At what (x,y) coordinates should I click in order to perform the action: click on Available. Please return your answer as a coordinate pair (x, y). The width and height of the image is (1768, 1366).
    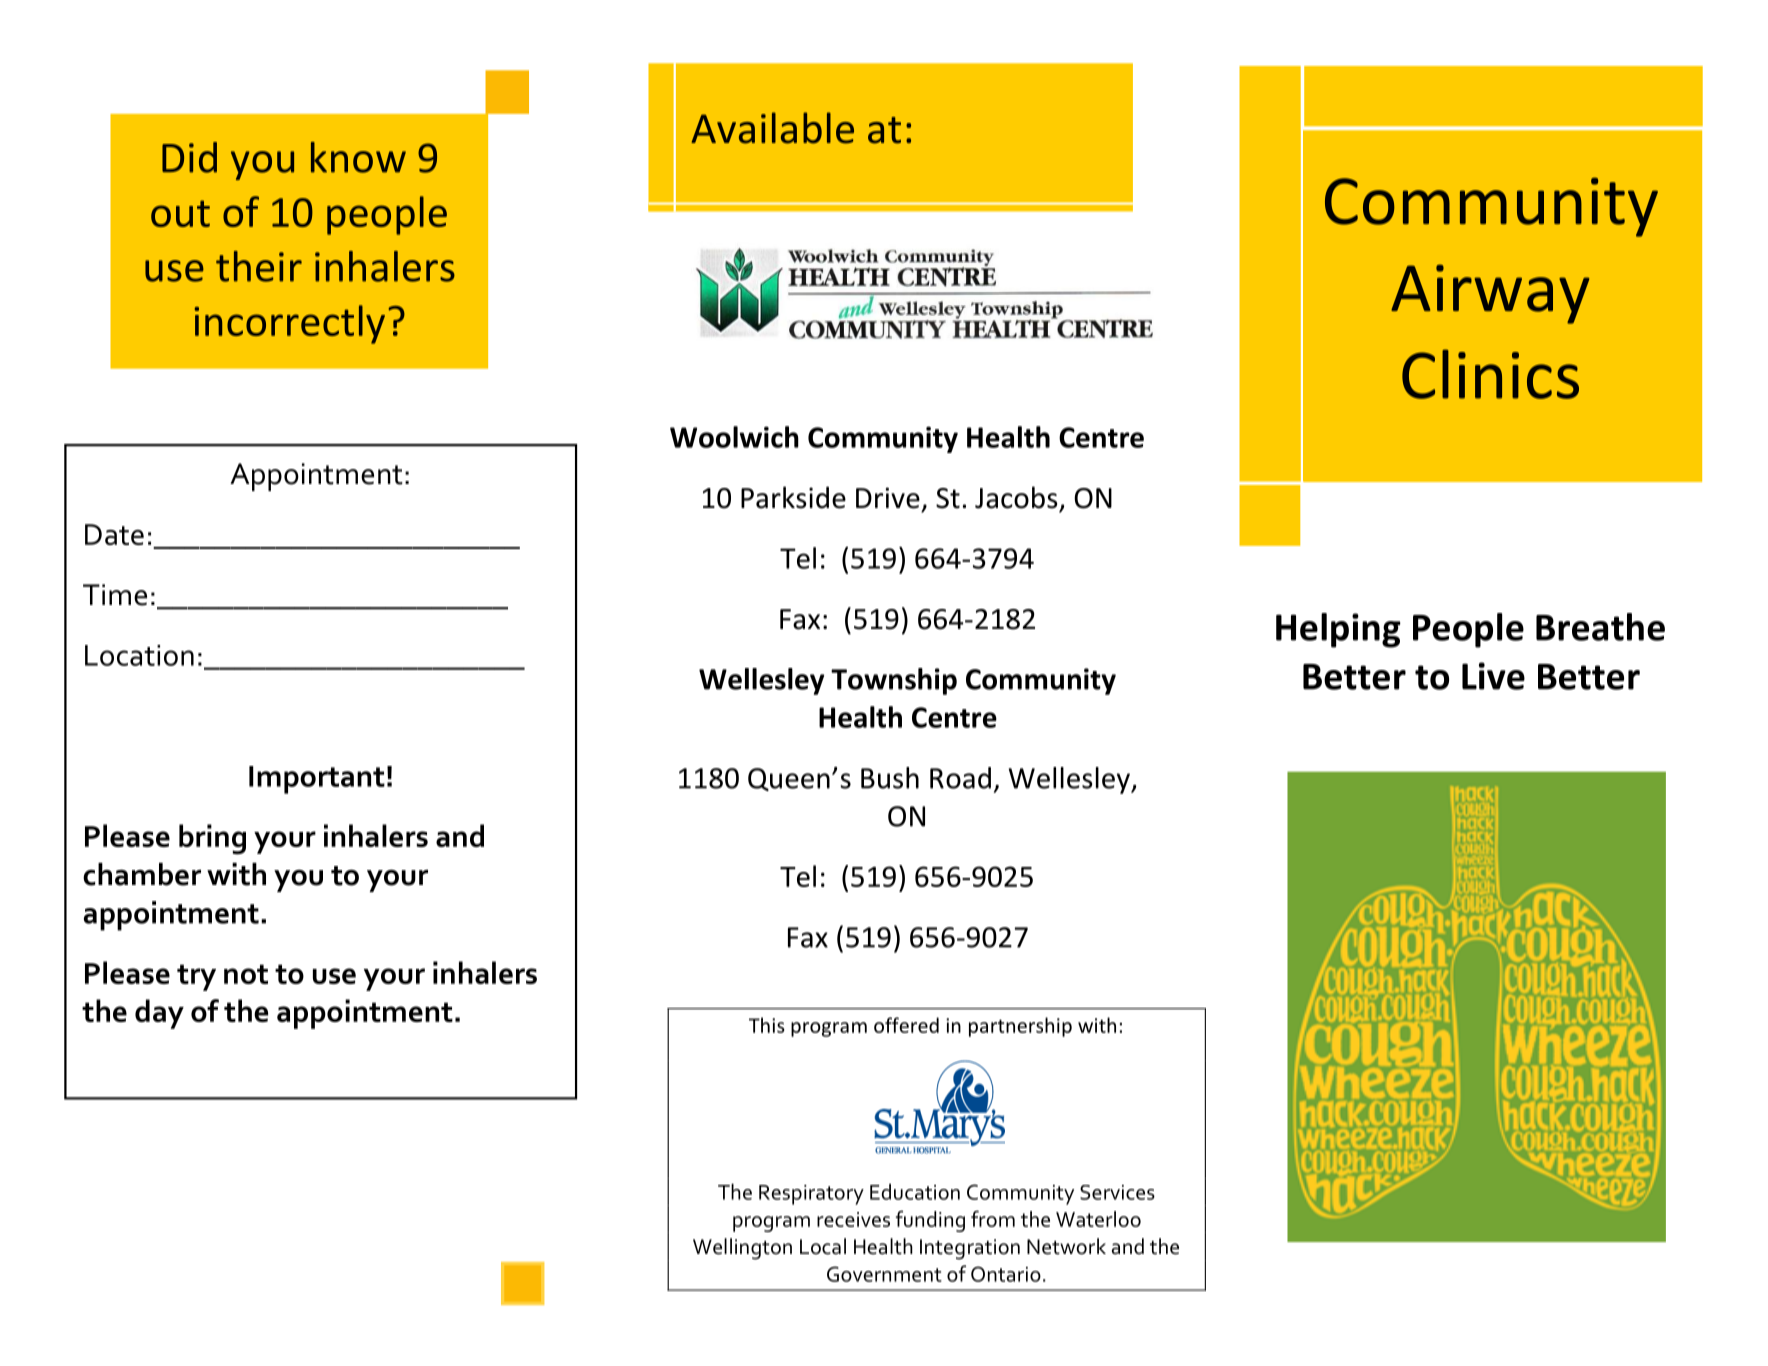
    Looking at the image, I should click on (772, 128).
